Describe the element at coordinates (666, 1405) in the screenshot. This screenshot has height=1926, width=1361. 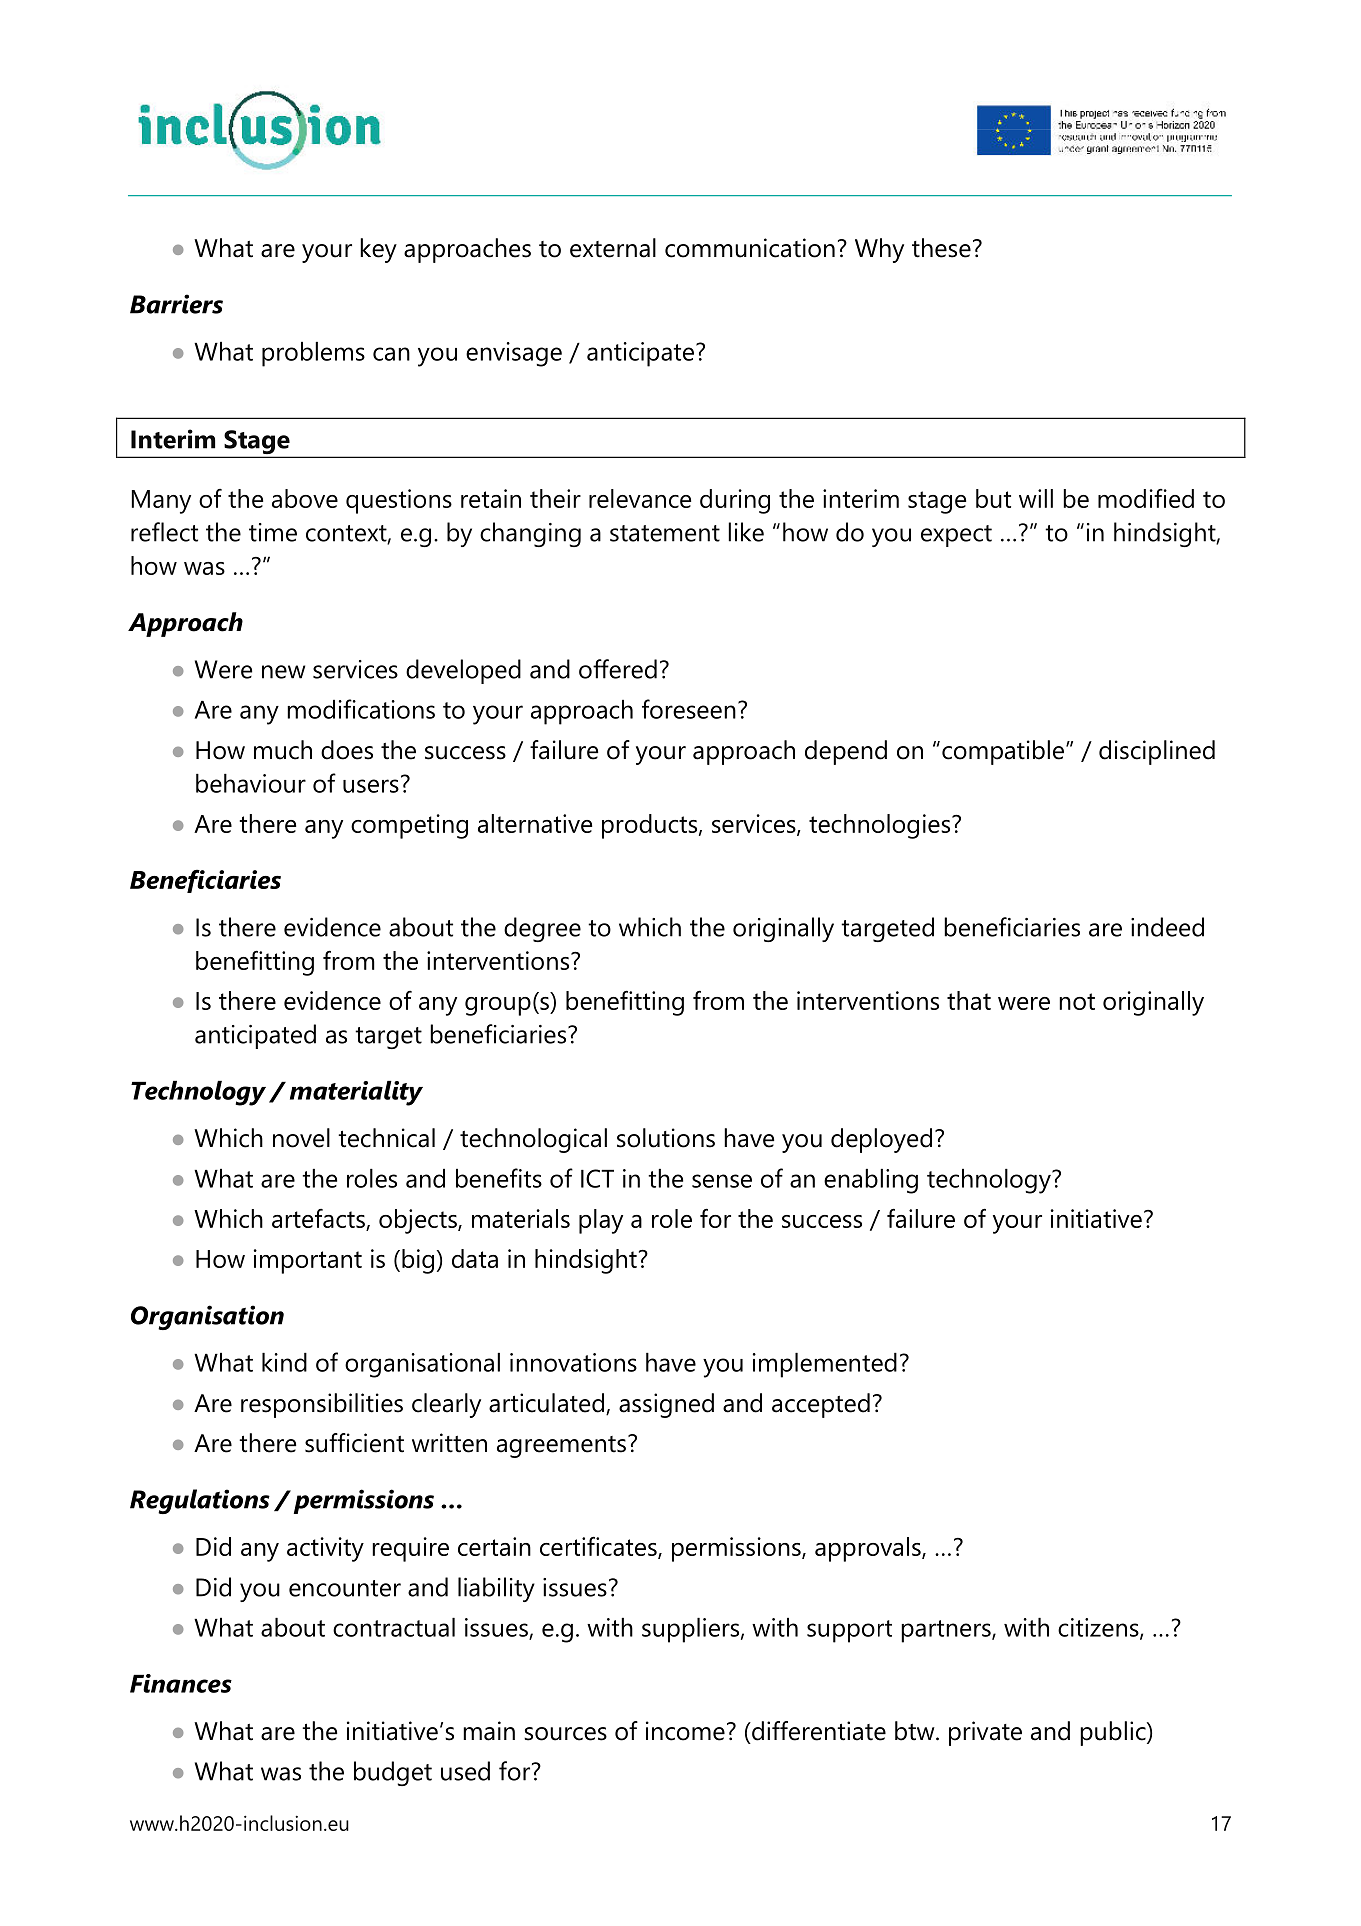
I see `assigned` at that location.
